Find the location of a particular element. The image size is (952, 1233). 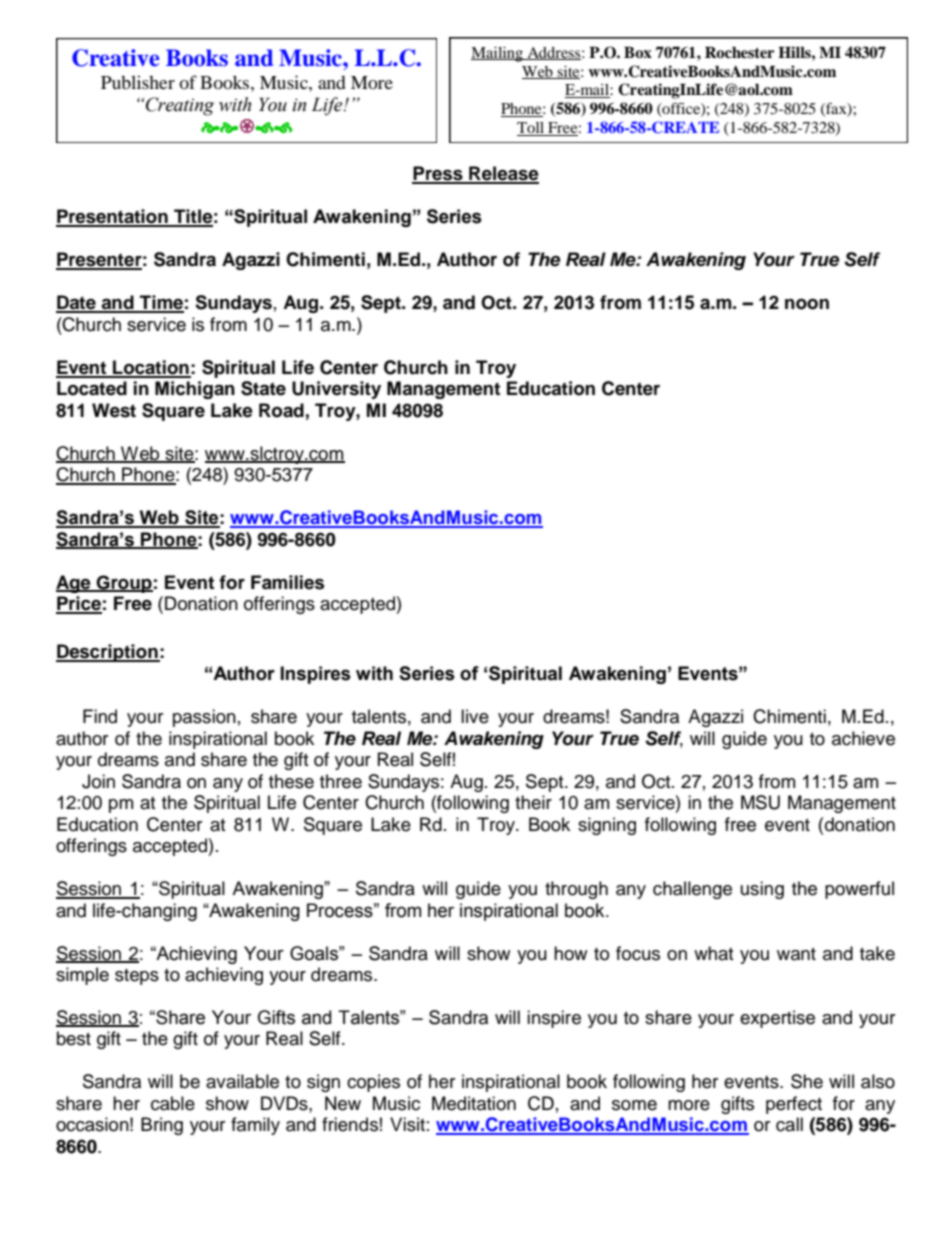

MSU is located at coordinates (760, 802).
